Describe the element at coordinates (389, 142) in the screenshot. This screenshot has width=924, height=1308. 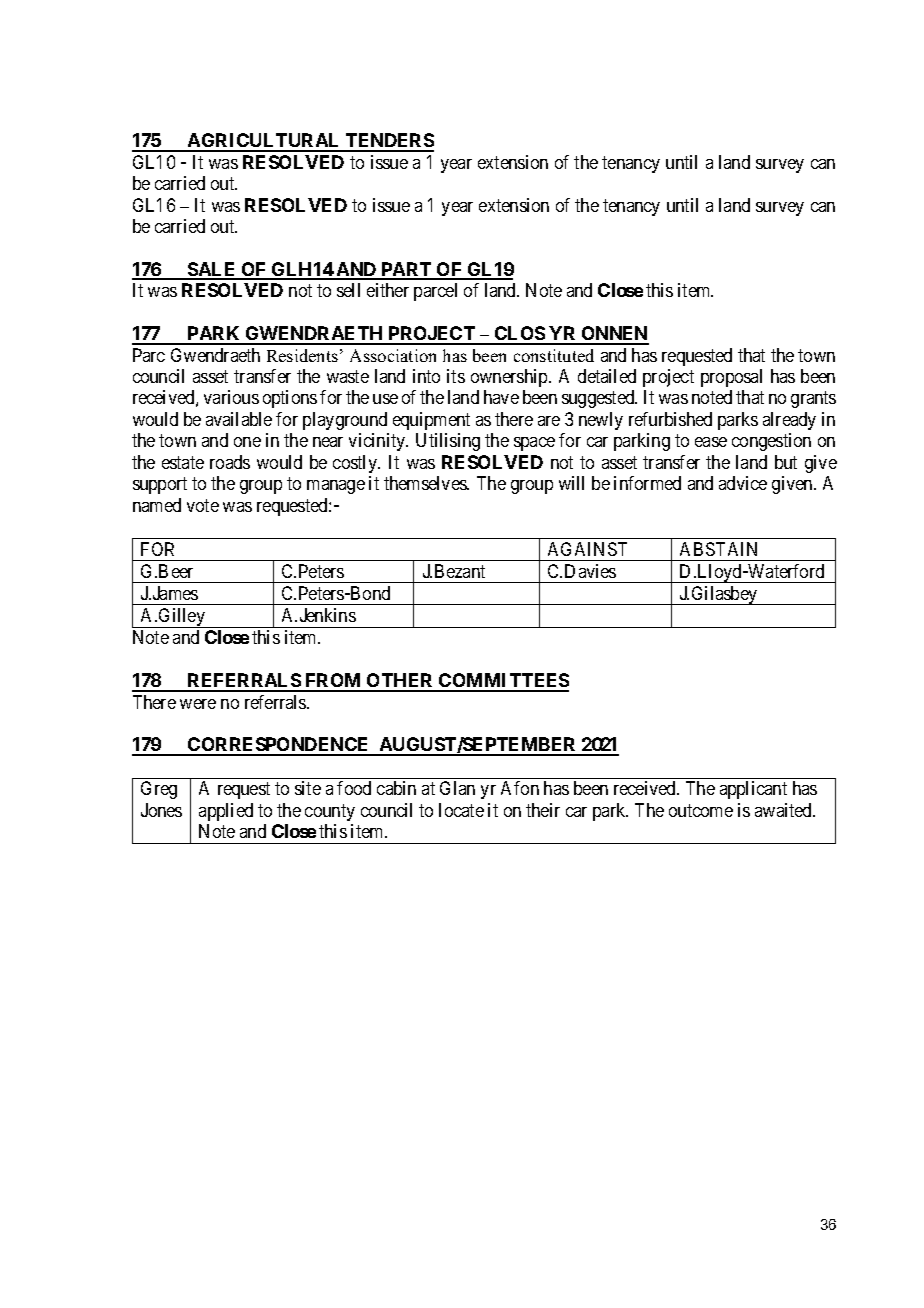
I see `TENDERS` at that location.
